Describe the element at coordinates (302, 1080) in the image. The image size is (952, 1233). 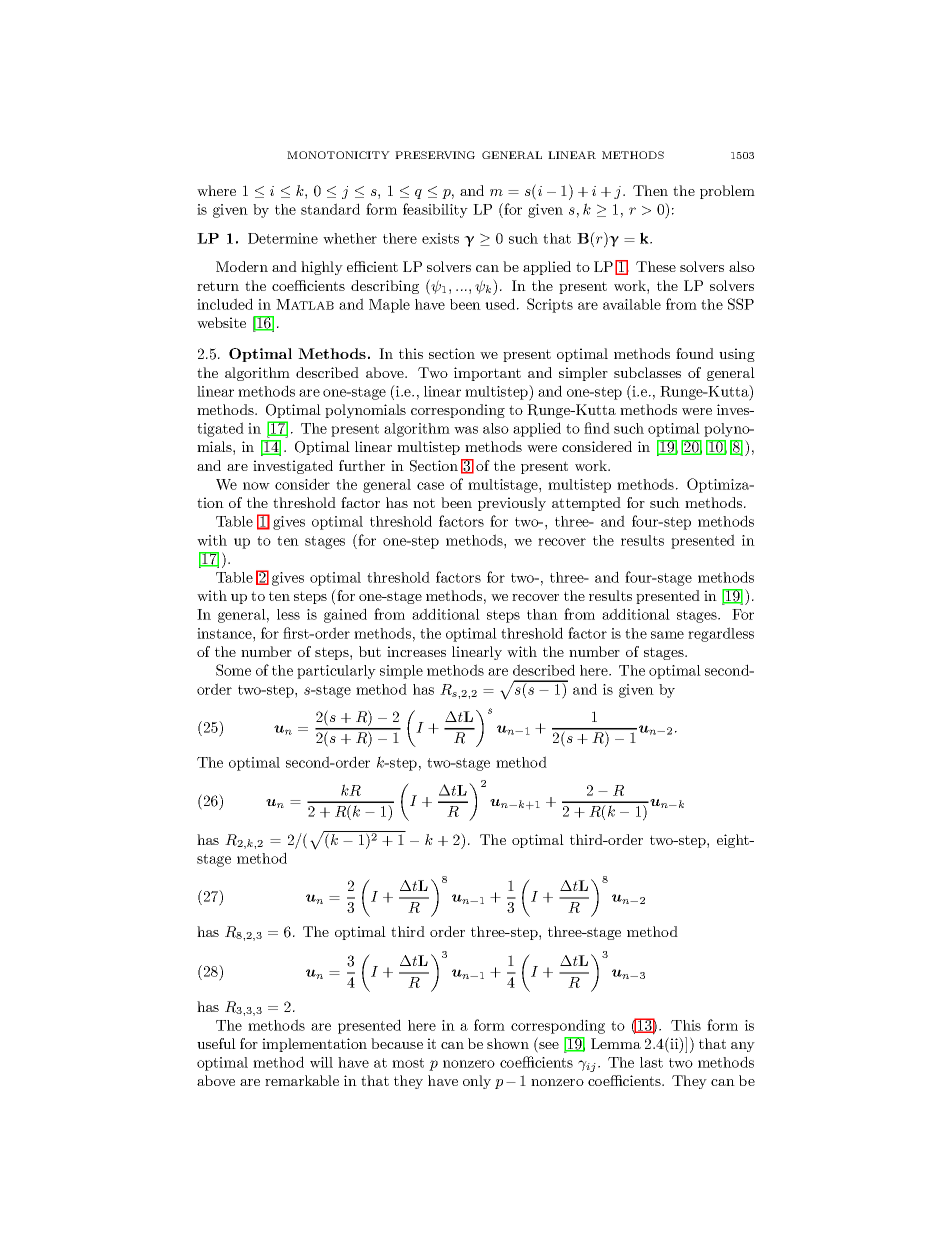
I see `remarkable` at that location.
